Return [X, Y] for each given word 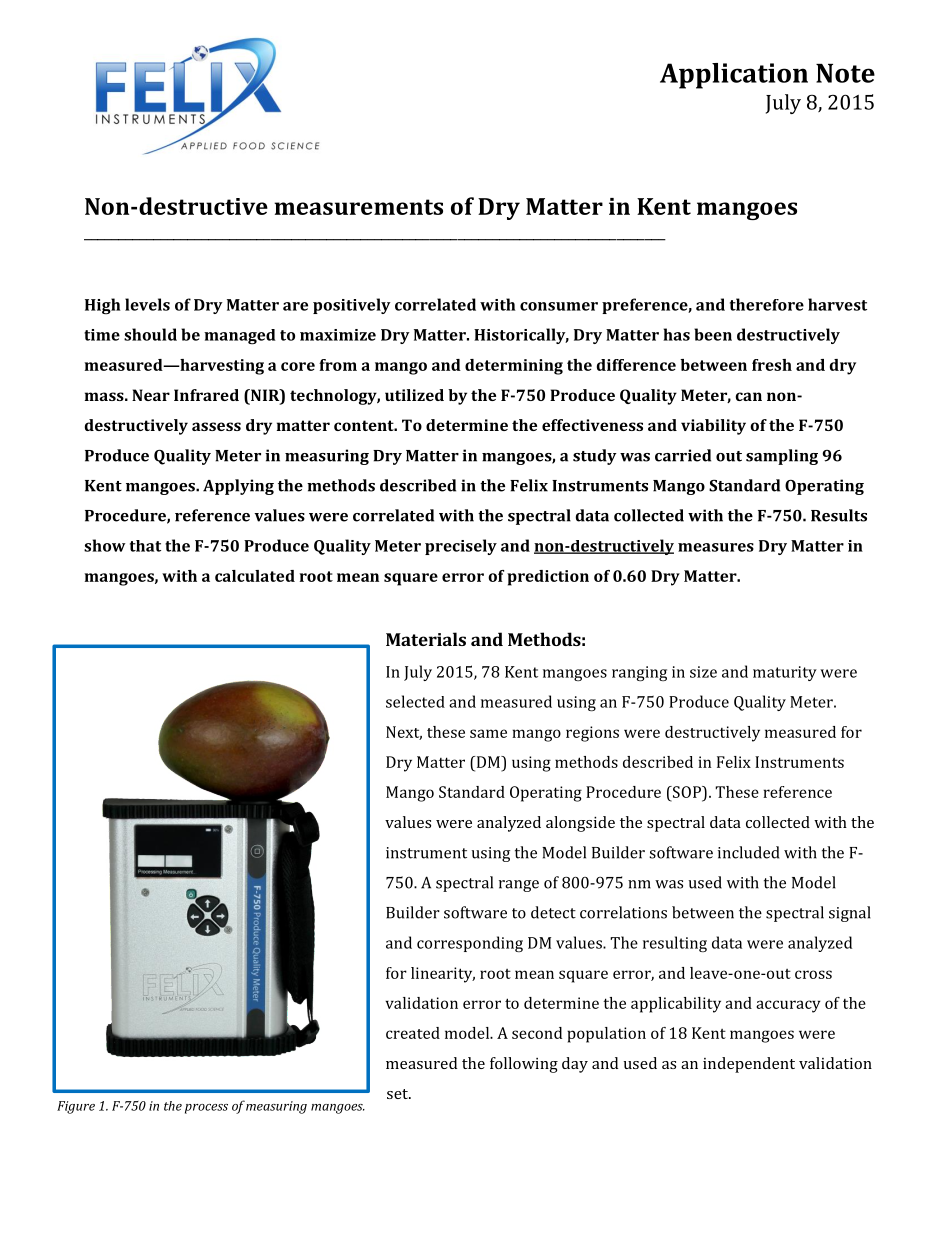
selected [415, 701]
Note [845, 73]
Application [734, 76]
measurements [358, 207]
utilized [414, 395]
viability [713, 427]
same [488, 733]
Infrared [206, 395]
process [206, 1109]
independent [749, 1065]
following [524, 1065]
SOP [687, 792]
